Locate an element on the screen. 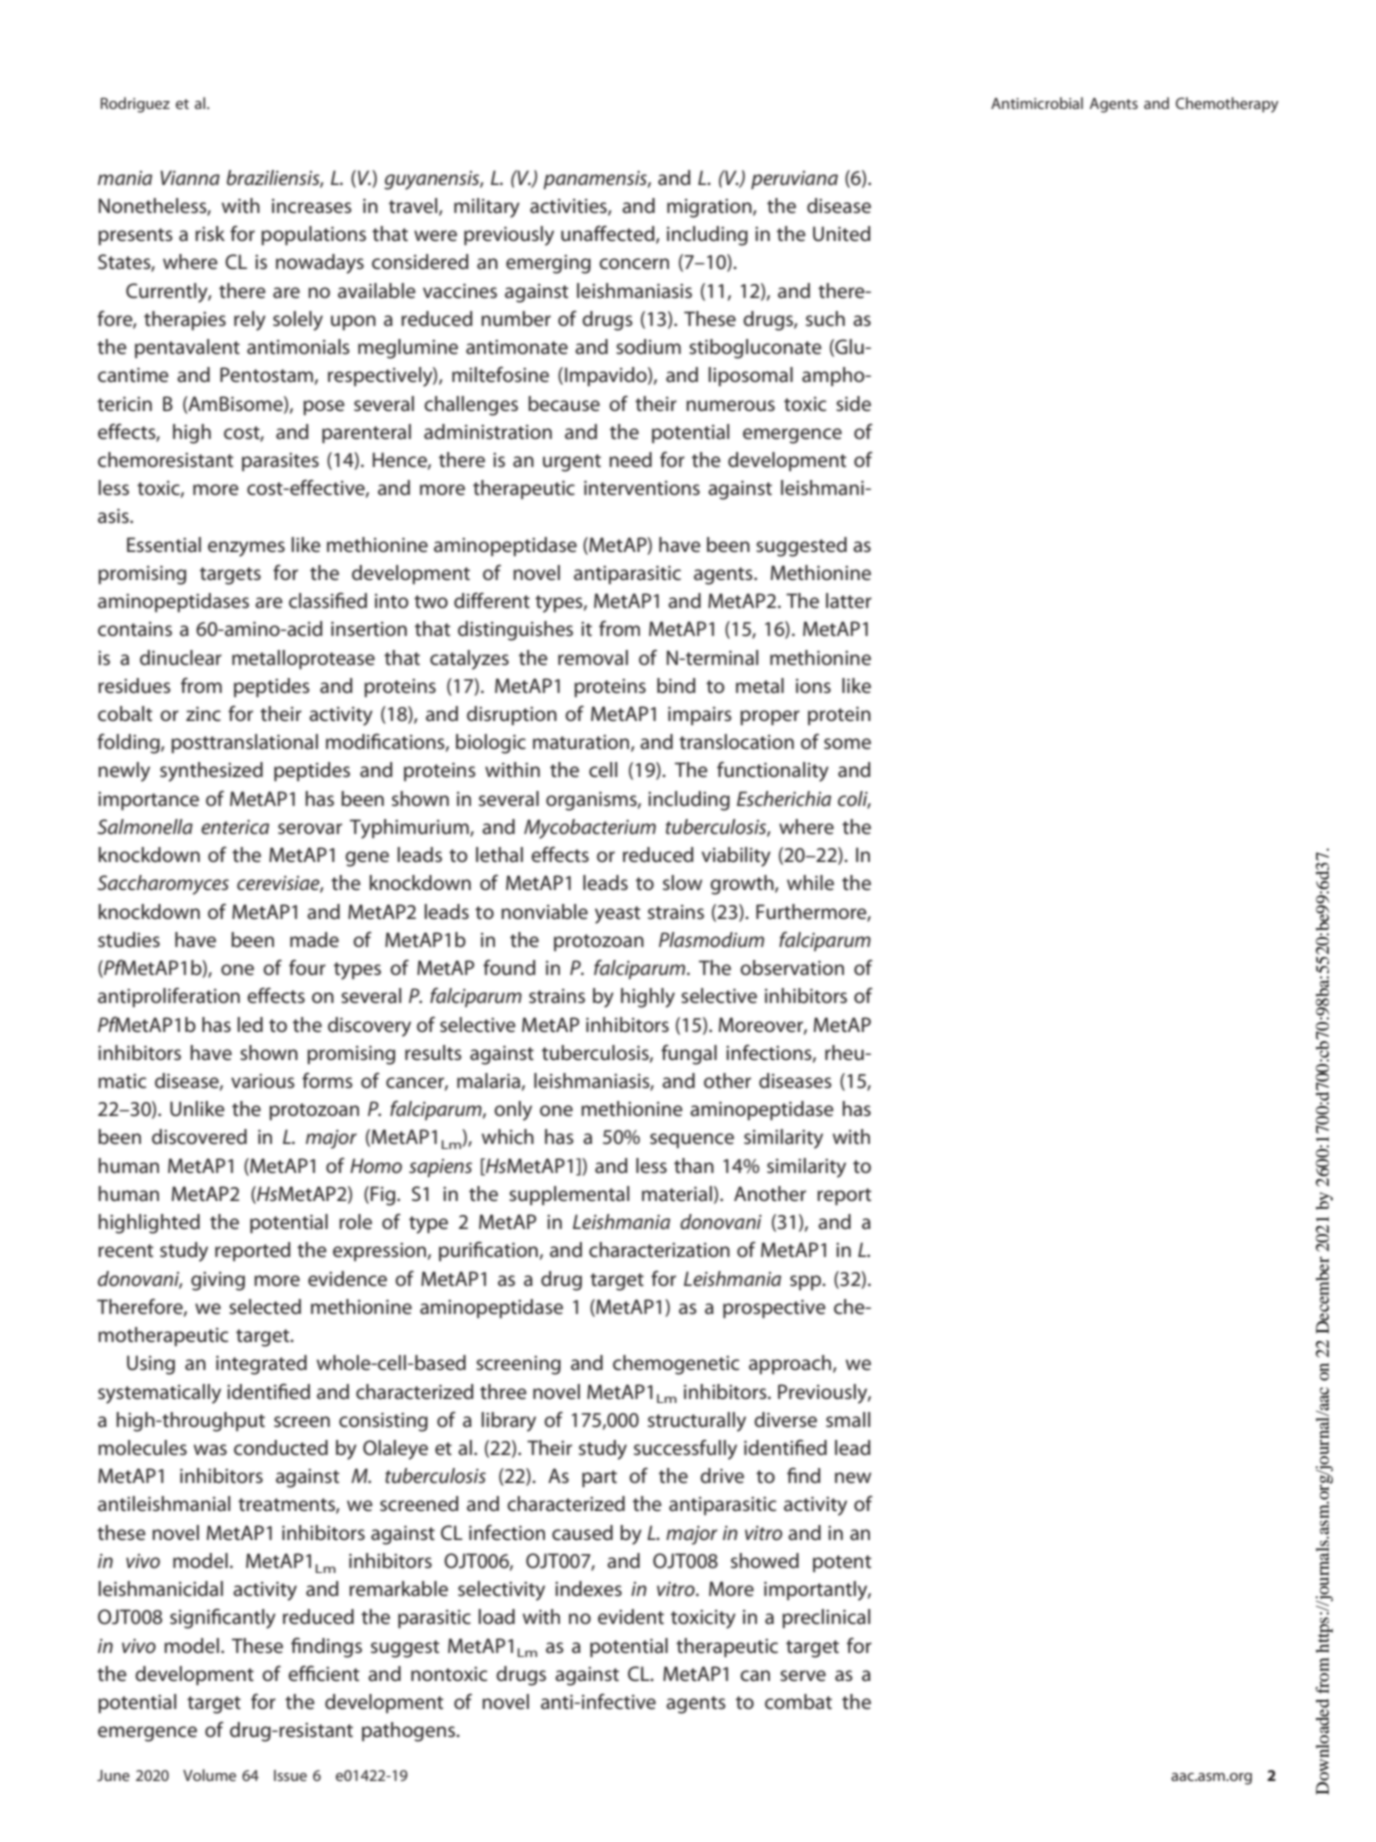 Image resolution: width=1376 pixels, height=1842 pixels. combat is located at coordinates (798, 1702).
